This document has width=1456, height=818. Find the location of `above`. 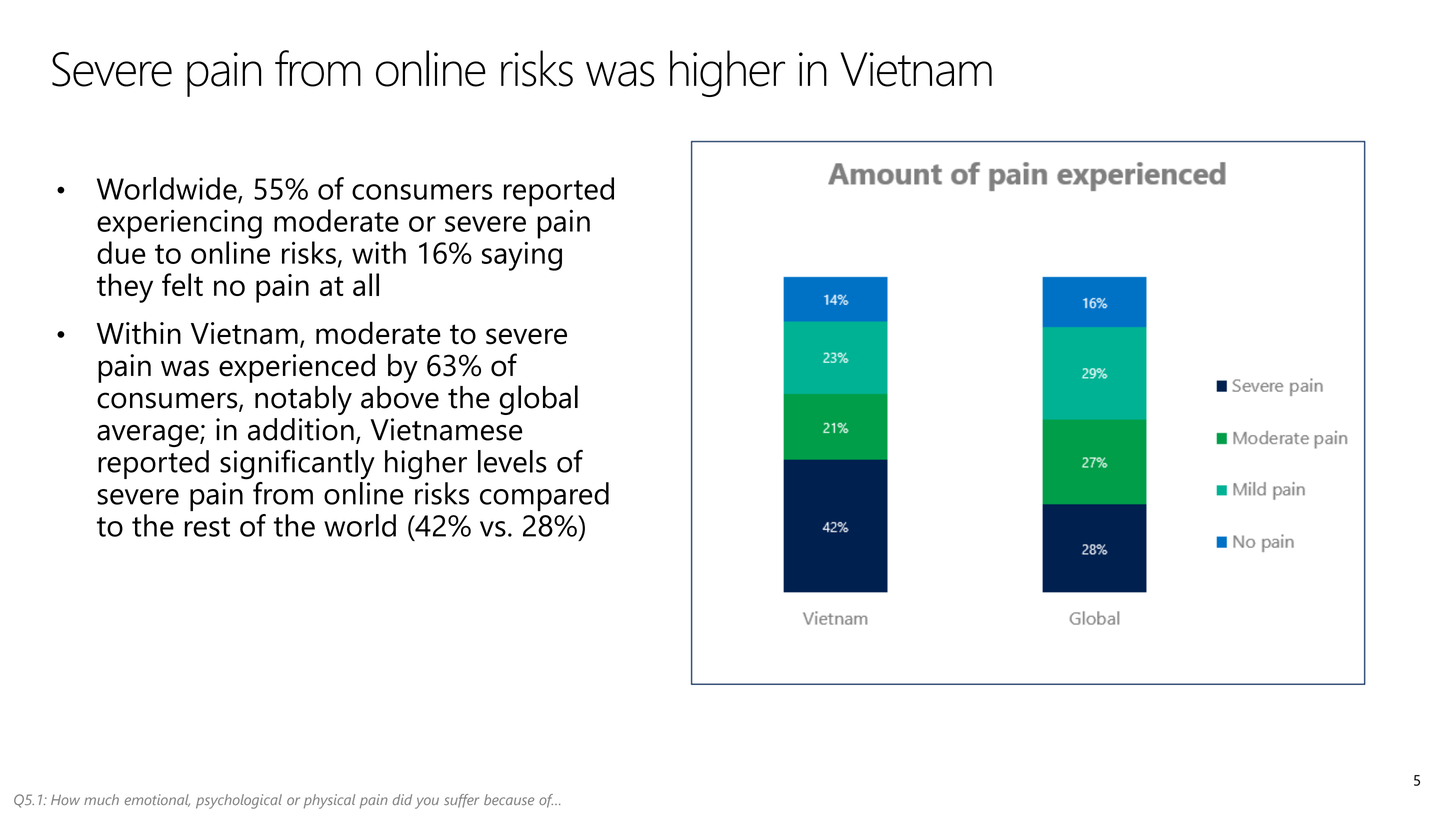

above is located at coordinates (400, 397).
